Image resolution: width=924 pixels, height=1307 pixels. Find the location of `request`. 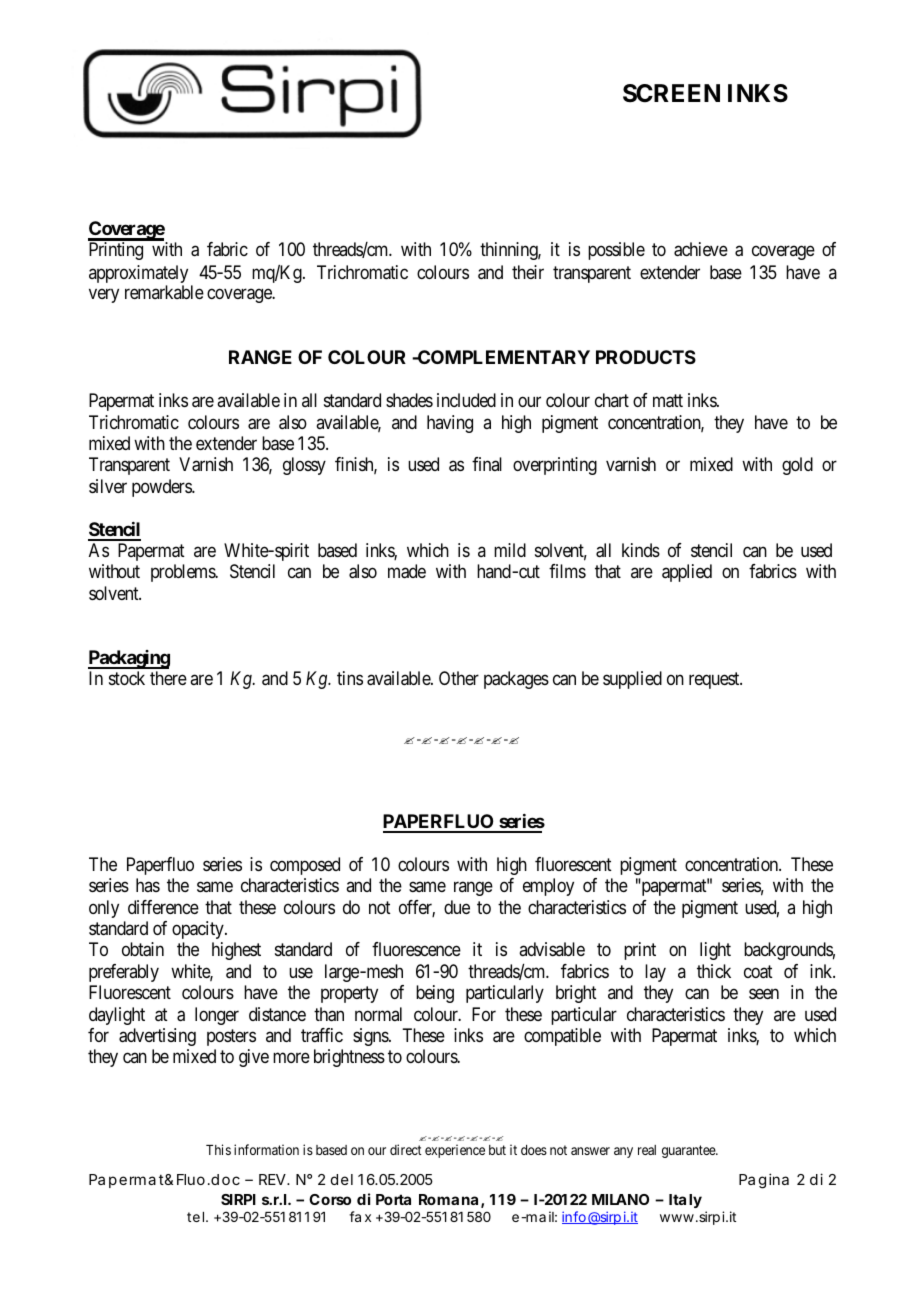

request is located at coordinates (715, 680).
